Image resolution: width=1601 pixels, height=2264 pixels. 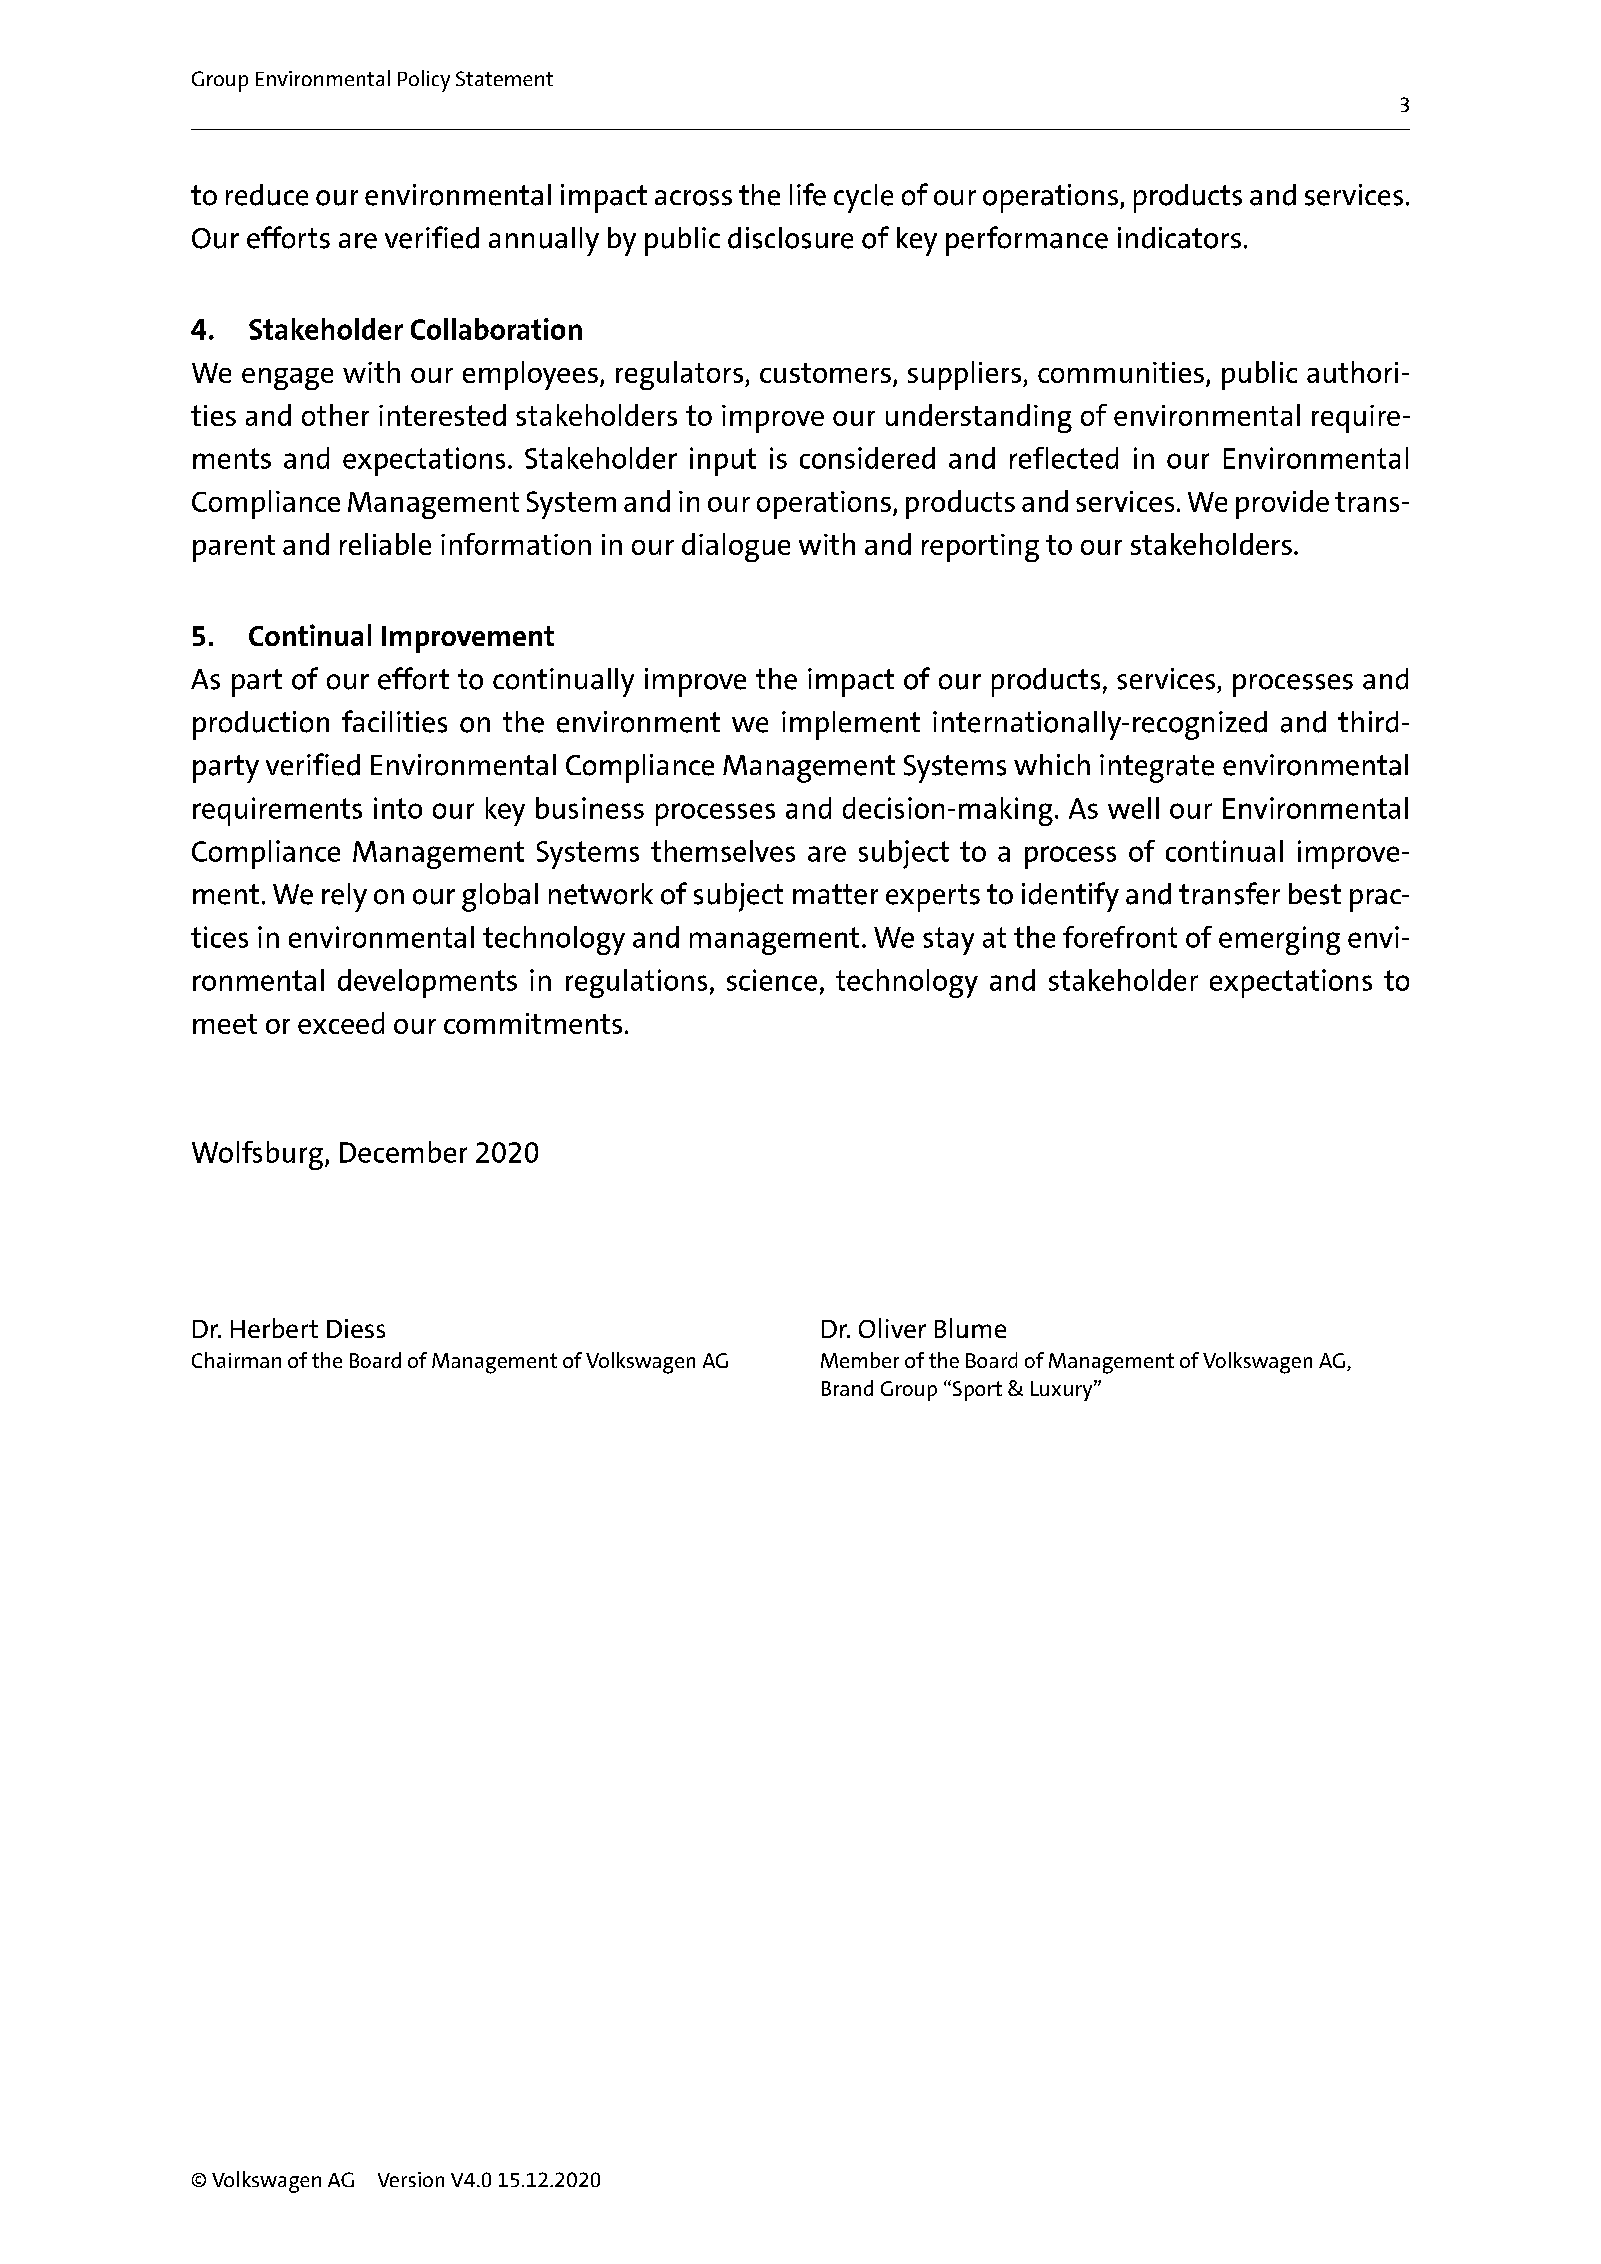 What do you see at coordinates (424, 81) in the screenshot?
I see `Policy` at bounding box center [424, 81].
